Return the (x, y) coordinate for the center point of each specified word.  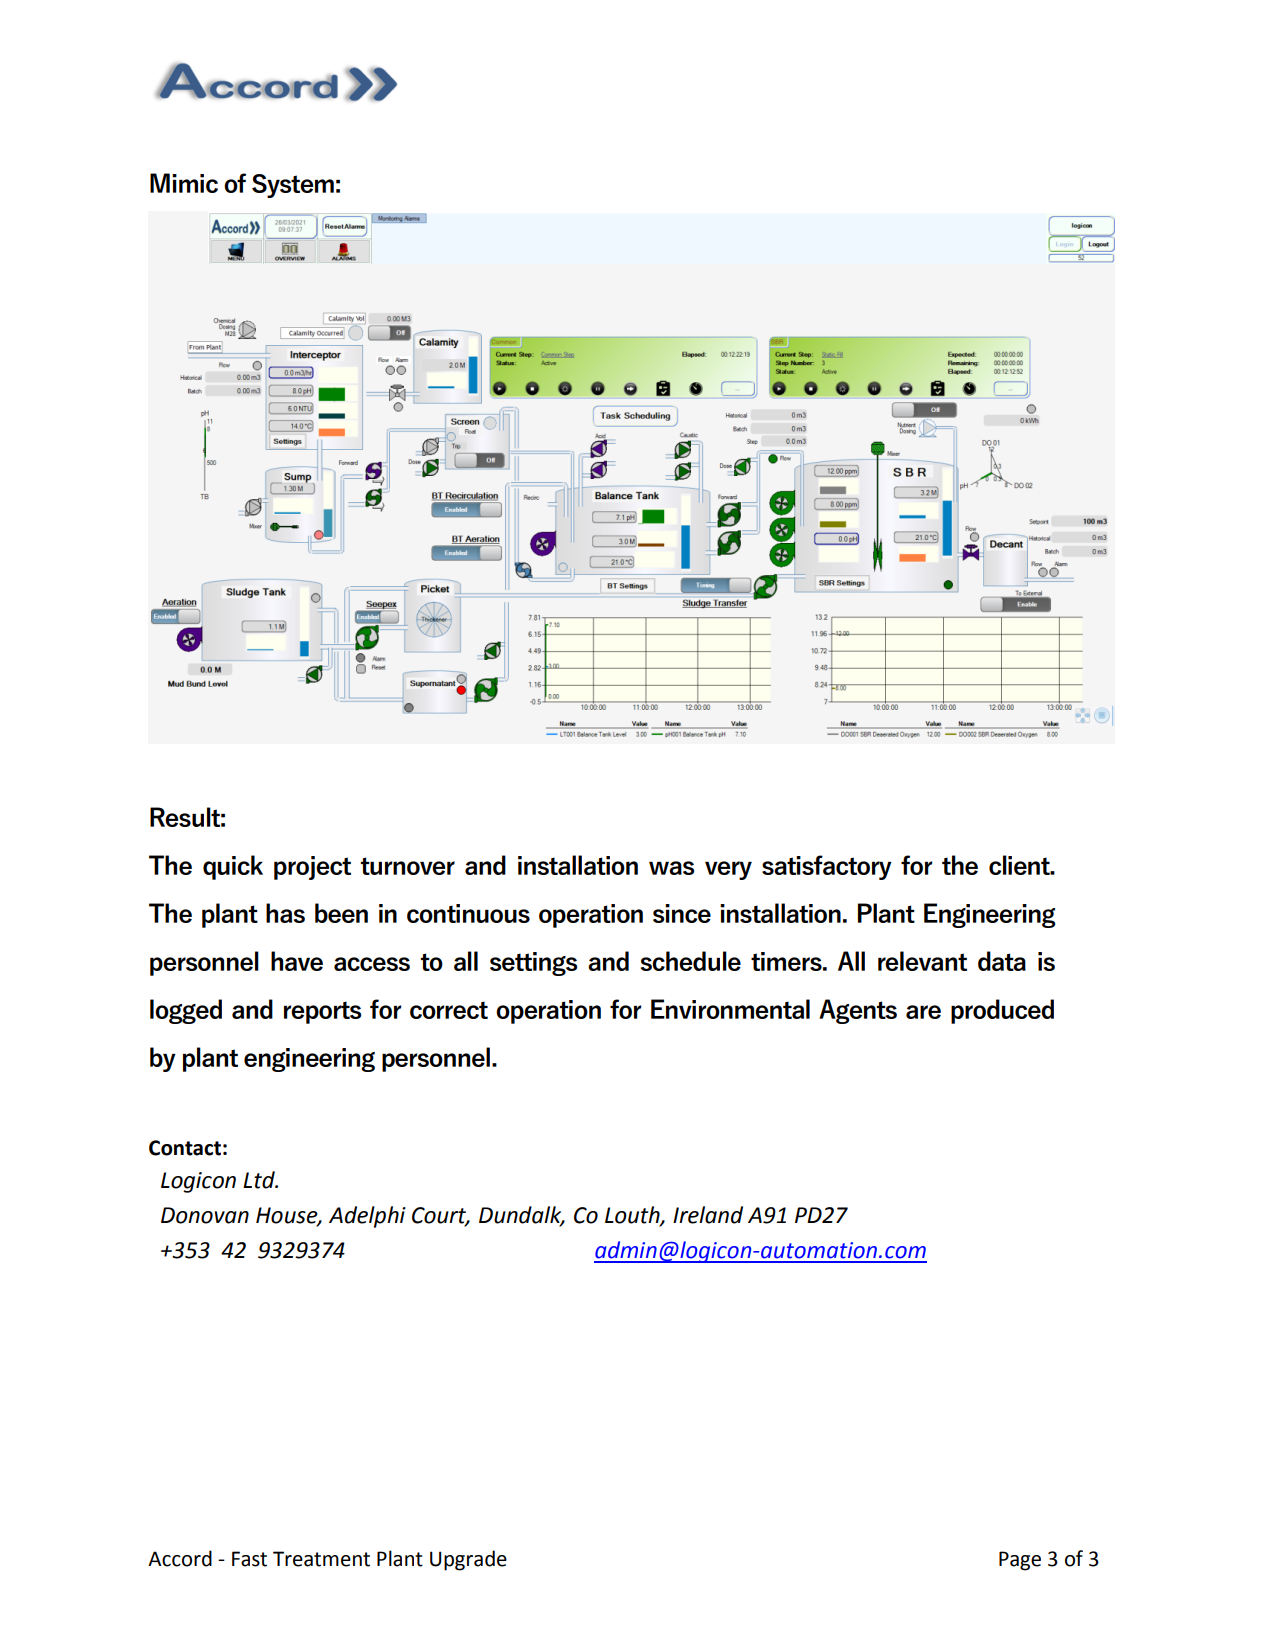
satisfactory (827, 867)
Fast (249, 1559)
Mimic (184, 183)
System (293, 186)
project (312, 868)
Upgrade (468, 1560)
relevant (922, 961)
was (671, 868)
